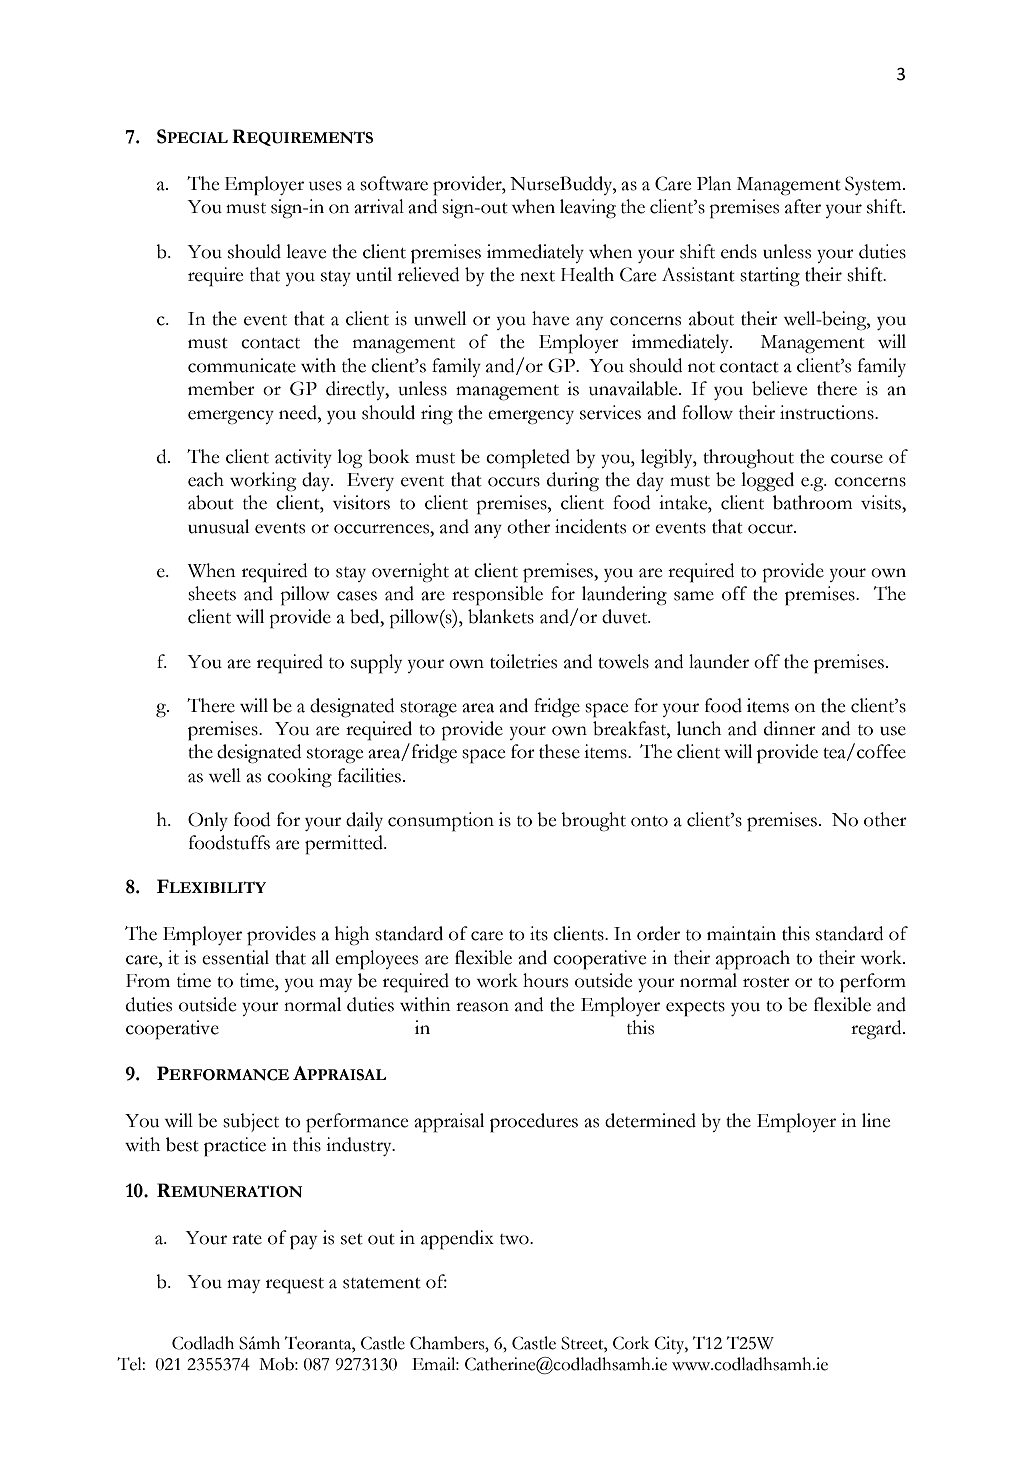 The image size is (1030, 1457). What do you see at coordinates (588, 209) in the image?
I see `leaving` at bounding box center [588, 209].
